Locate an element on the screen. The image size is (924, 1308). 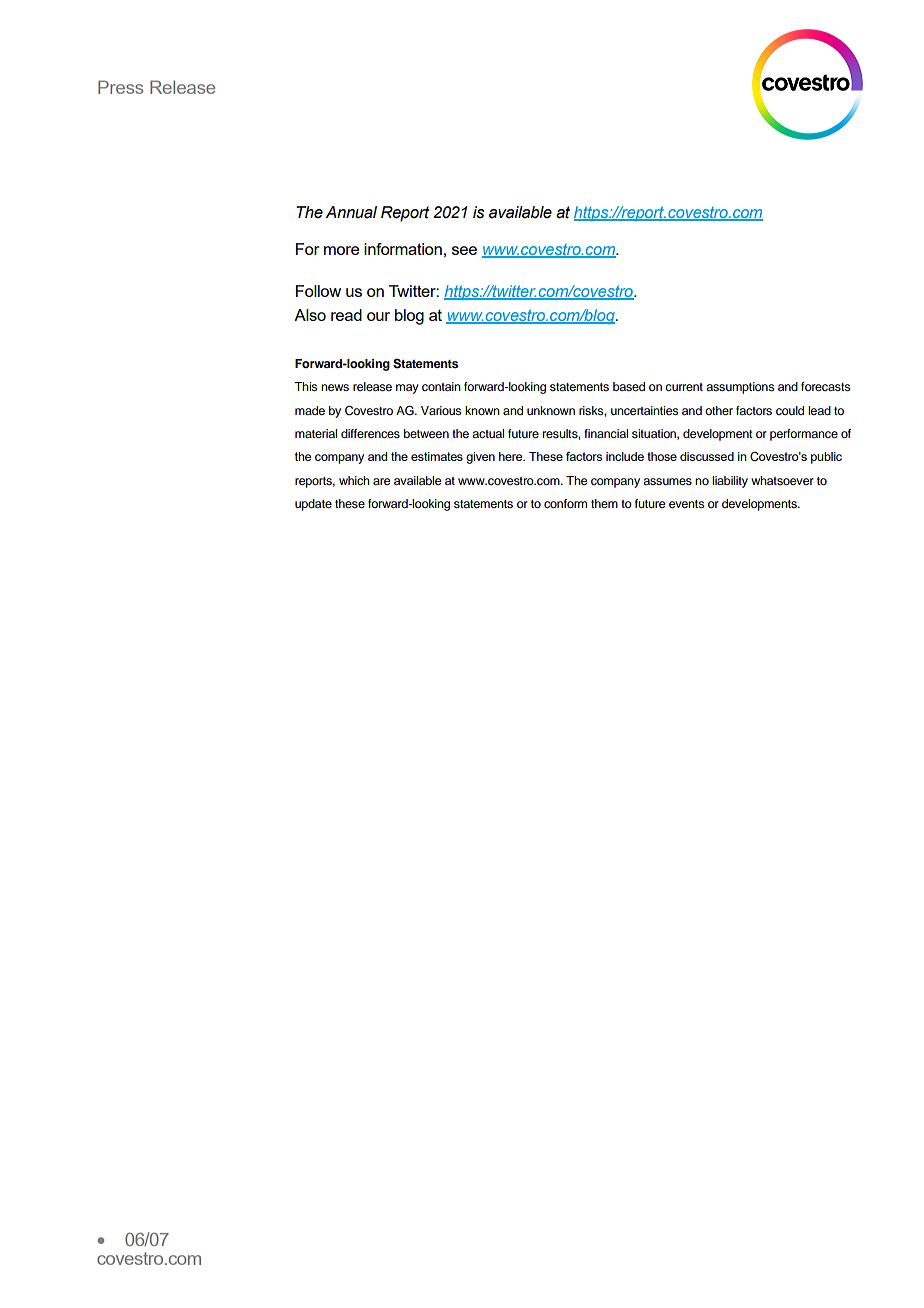
Annual is located at coordinates (351, 212).
